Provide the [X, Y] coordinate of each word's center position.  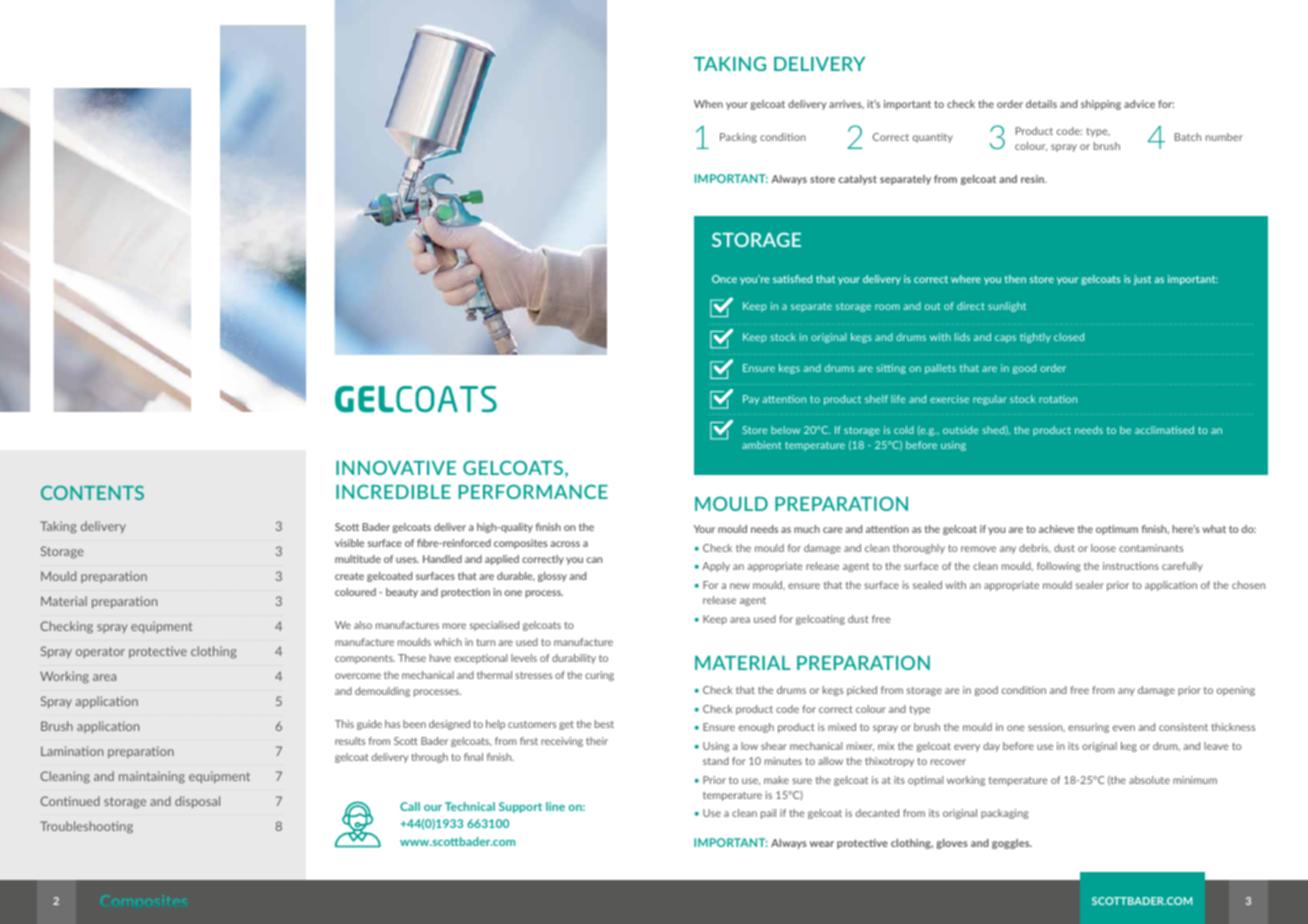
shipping [1101, 105]
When [708, 104]
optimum [1117, 530]
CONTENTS [92, 493]
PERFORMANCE [533, 491]
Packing [738, 138]
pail [768, 814]
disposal [197, 802]
